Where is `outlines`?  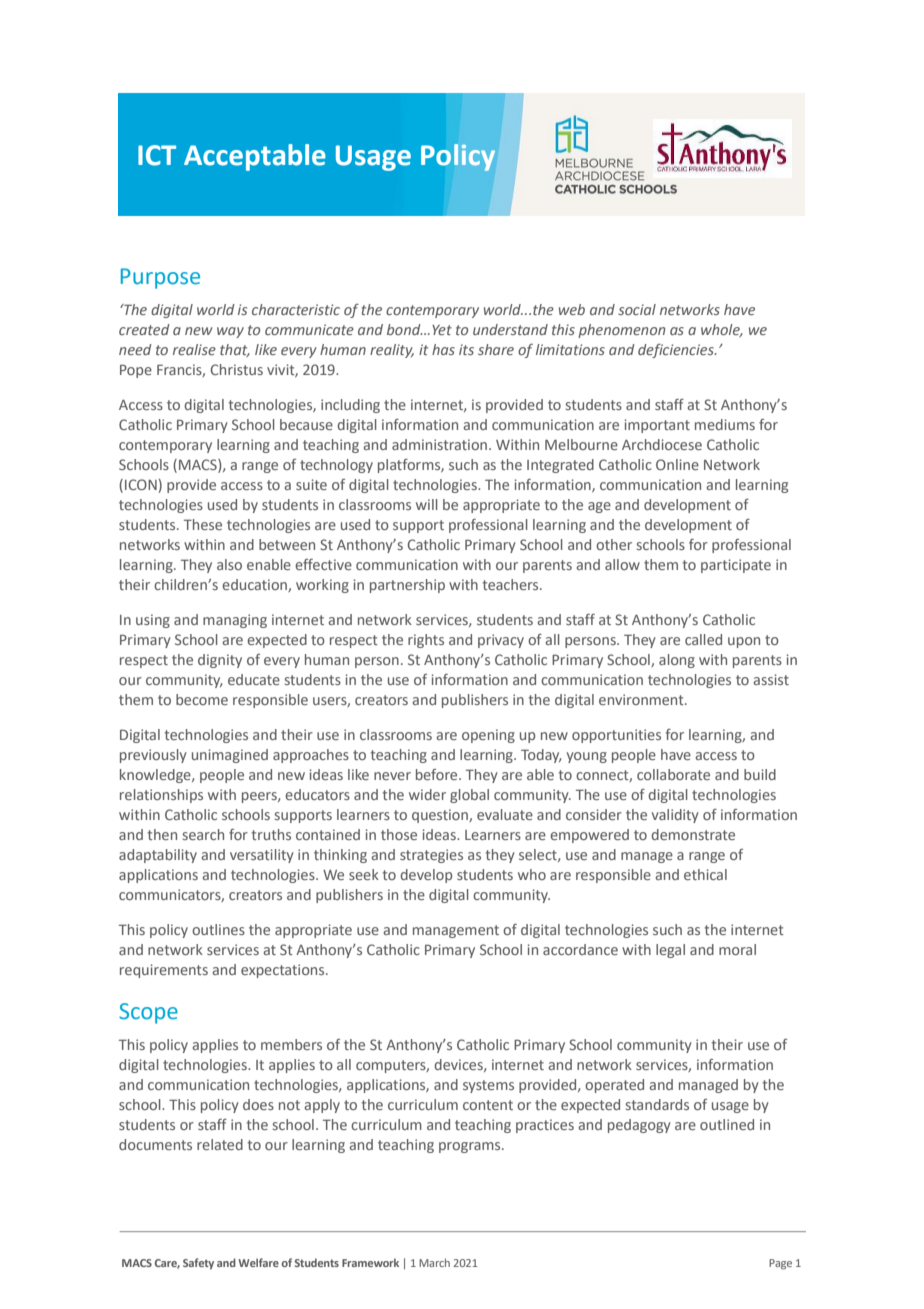
outlines is located at coordinates (218, 929).
